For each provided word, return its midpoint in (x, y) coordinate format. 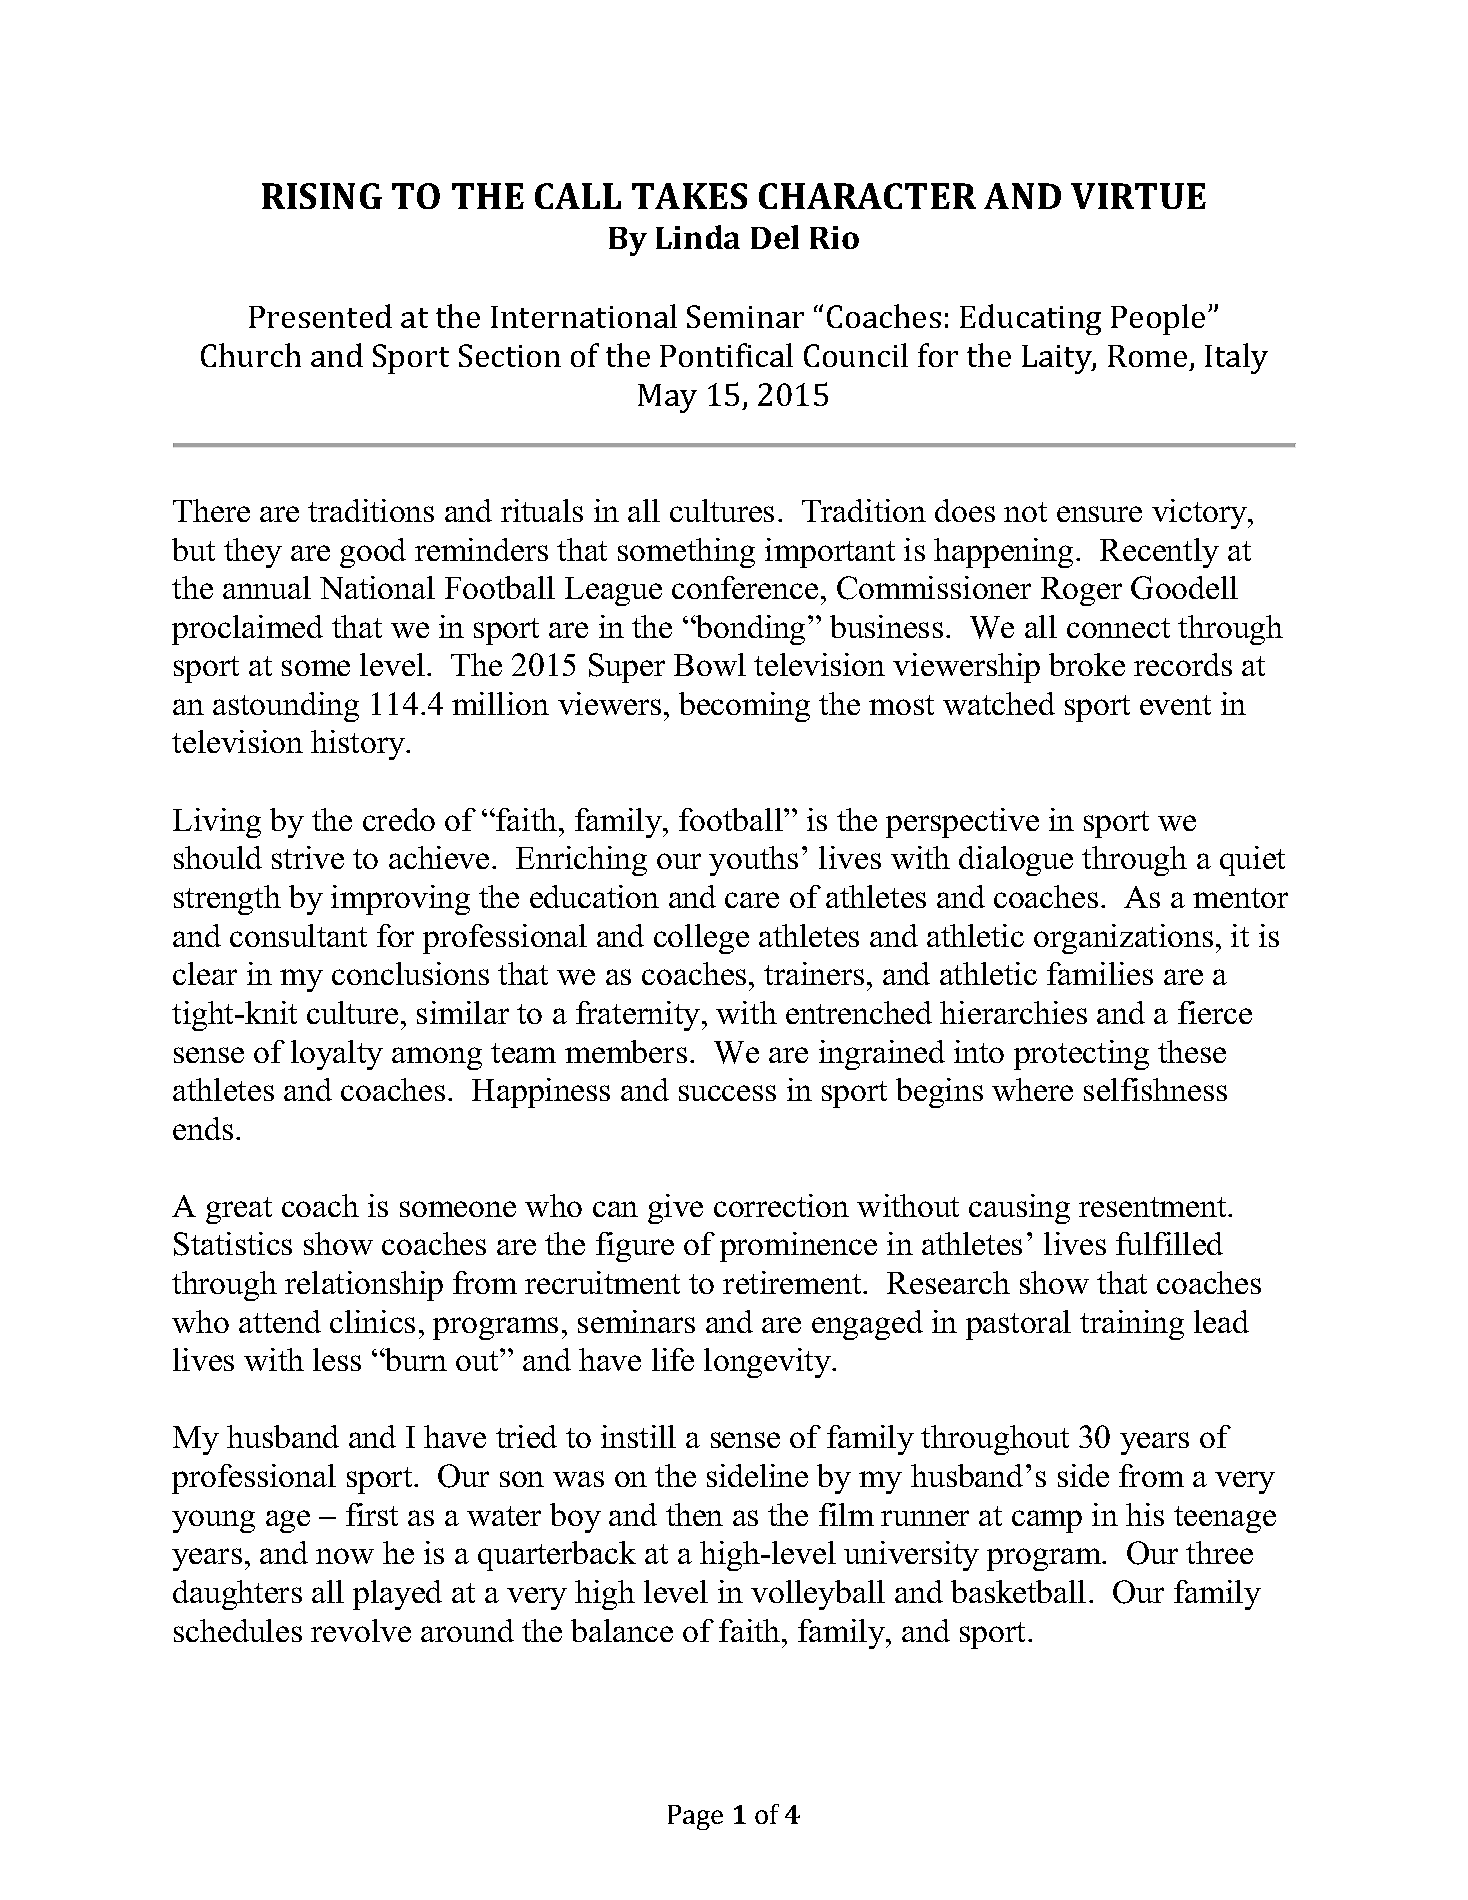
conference (745, 587)
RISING (322, 196)
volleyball (818, 1595)
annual (267, 587)
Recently (1159, 553)
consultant (298, 935)
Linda (698, 237)
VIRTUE (1138, 196)
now (345, 1556)
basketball (1018, 1591)
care (752, 900)
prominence (798, 1247)
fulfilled (1169, 1243)
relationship (364, 1286)
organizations (1123, 939)
